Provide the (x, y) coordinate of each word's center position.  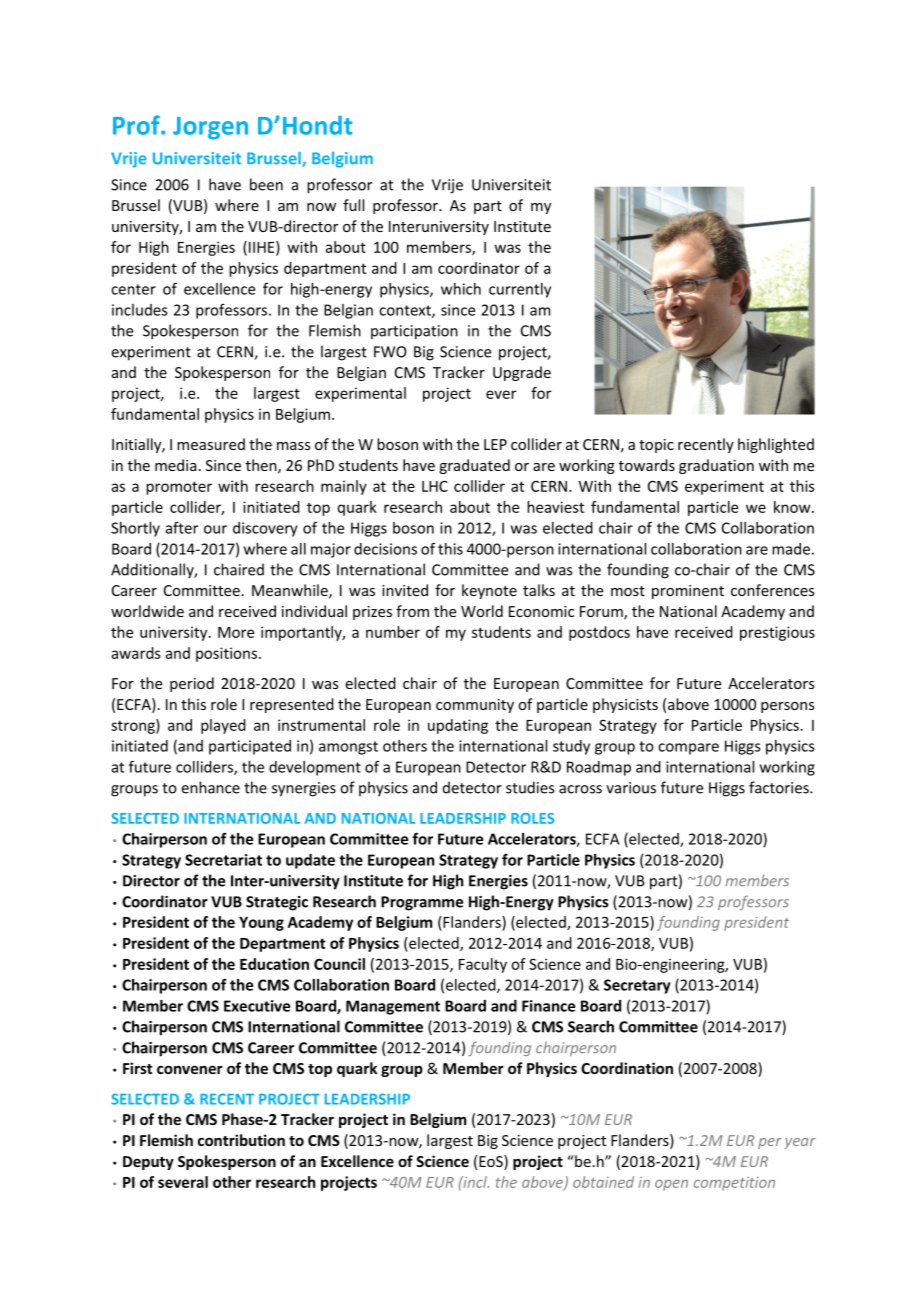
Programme (422, 903)
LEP (495, 444)
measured (211, 444)
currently (520, 290)
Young (261, 924)
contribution (241, 1140)
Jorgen (210, 128)
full (353, 205)
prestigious (777, 633)
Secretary (637, 986)
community (475, 706)
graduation (716, 466)
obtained (603, 1182)
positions (228, 654)
